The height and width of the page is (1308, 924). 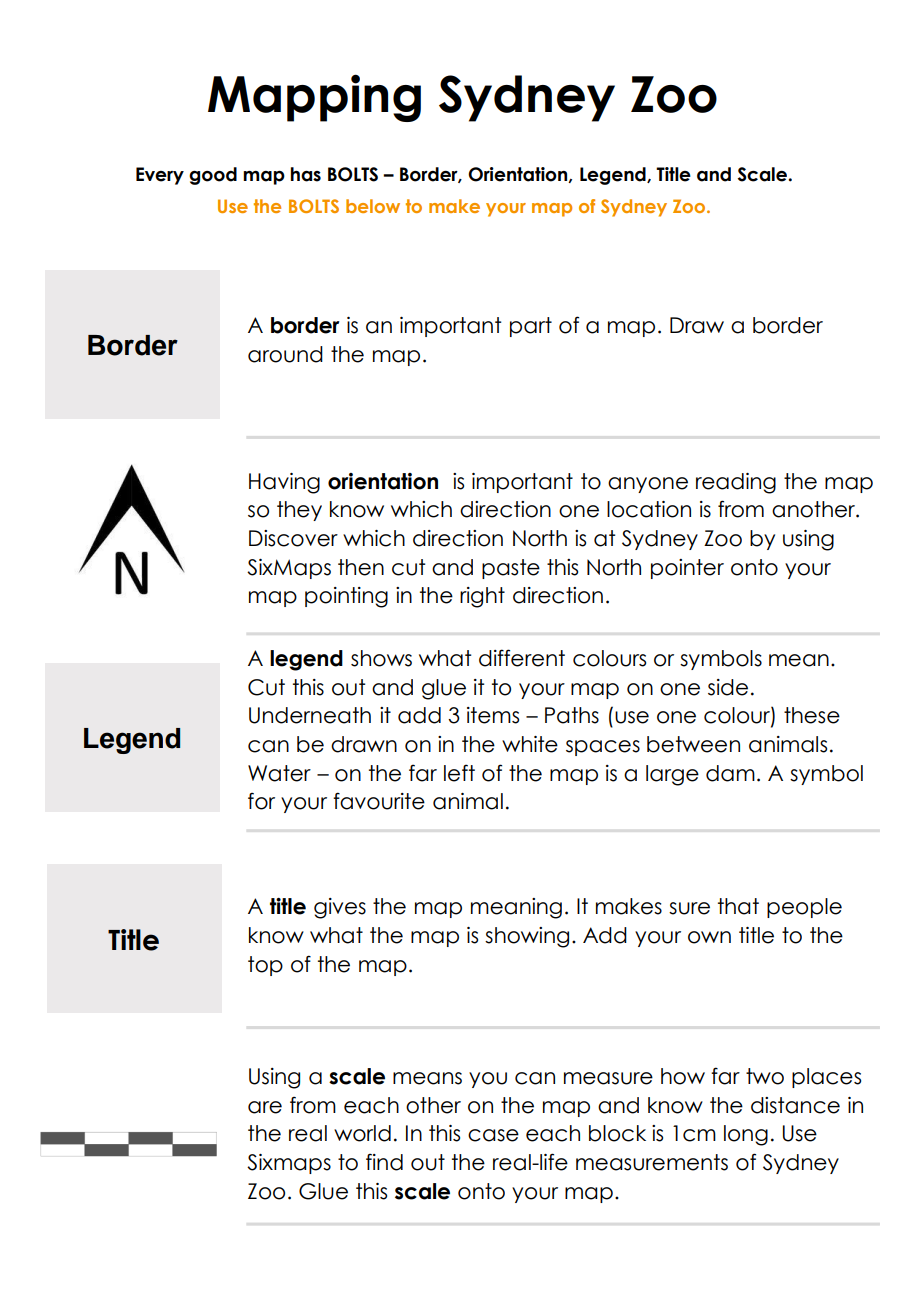 I want to click on are, so click(x=265, y=1107).
